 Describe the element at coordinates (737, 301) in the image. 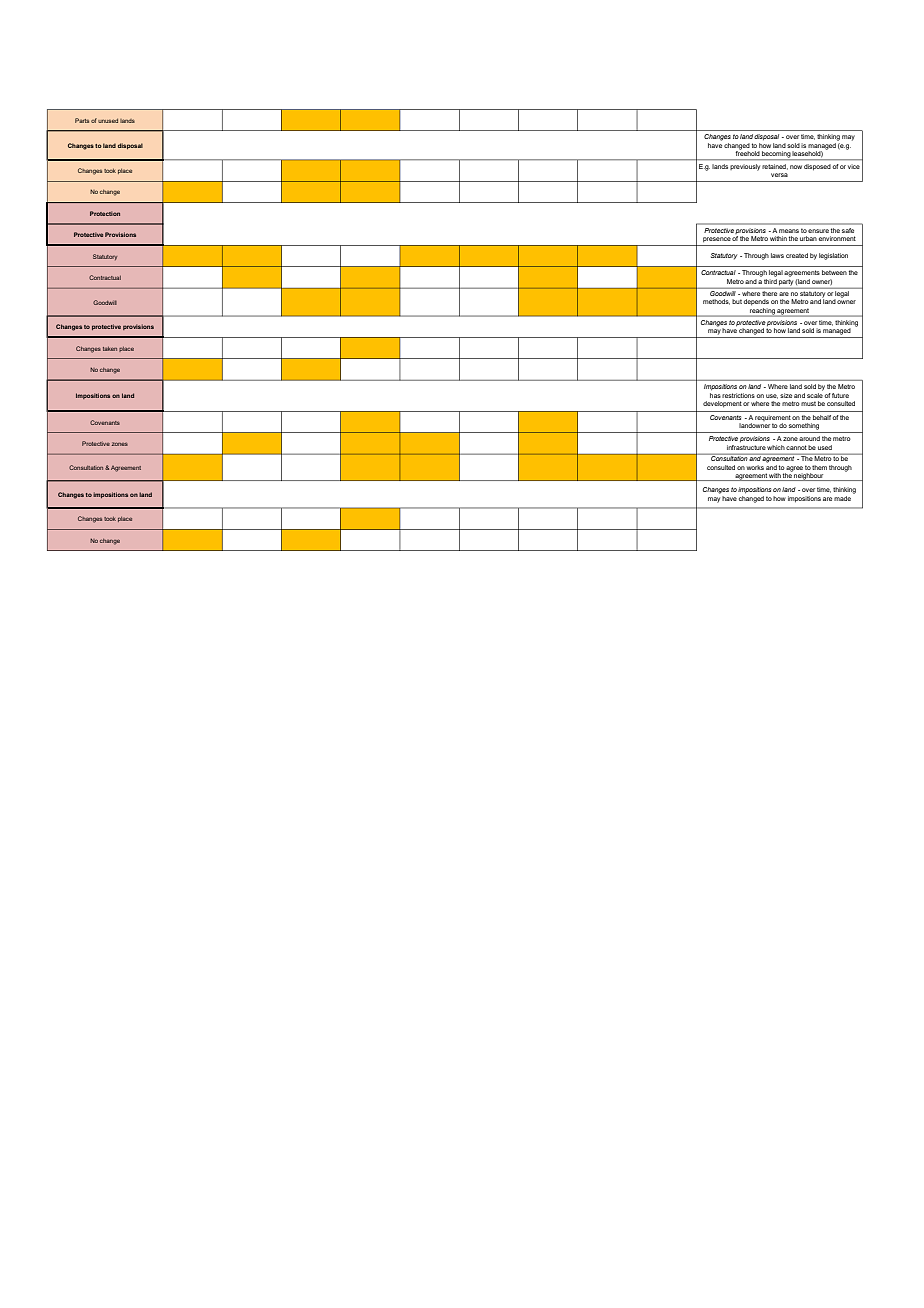

I see `but` at that location.
